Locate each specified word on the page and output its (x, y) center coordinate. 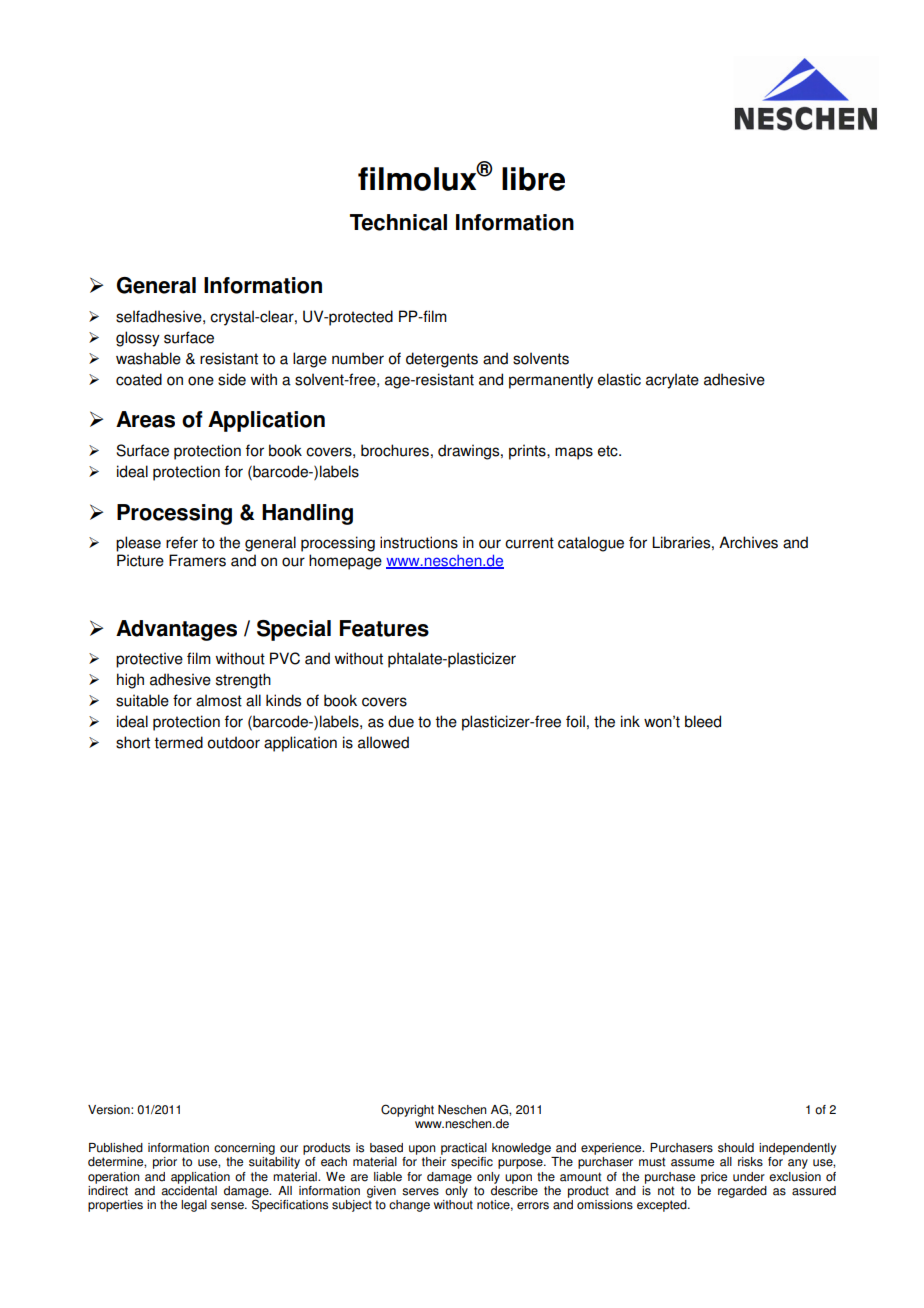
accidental (189, 1189)
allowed (383, 742)
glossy (138, 339)
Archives (748, 542)
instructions (419, 542)
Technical (398, 222)
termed (178, 742)
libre (533, 179)
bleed (703, 721)
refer (182, 542)
